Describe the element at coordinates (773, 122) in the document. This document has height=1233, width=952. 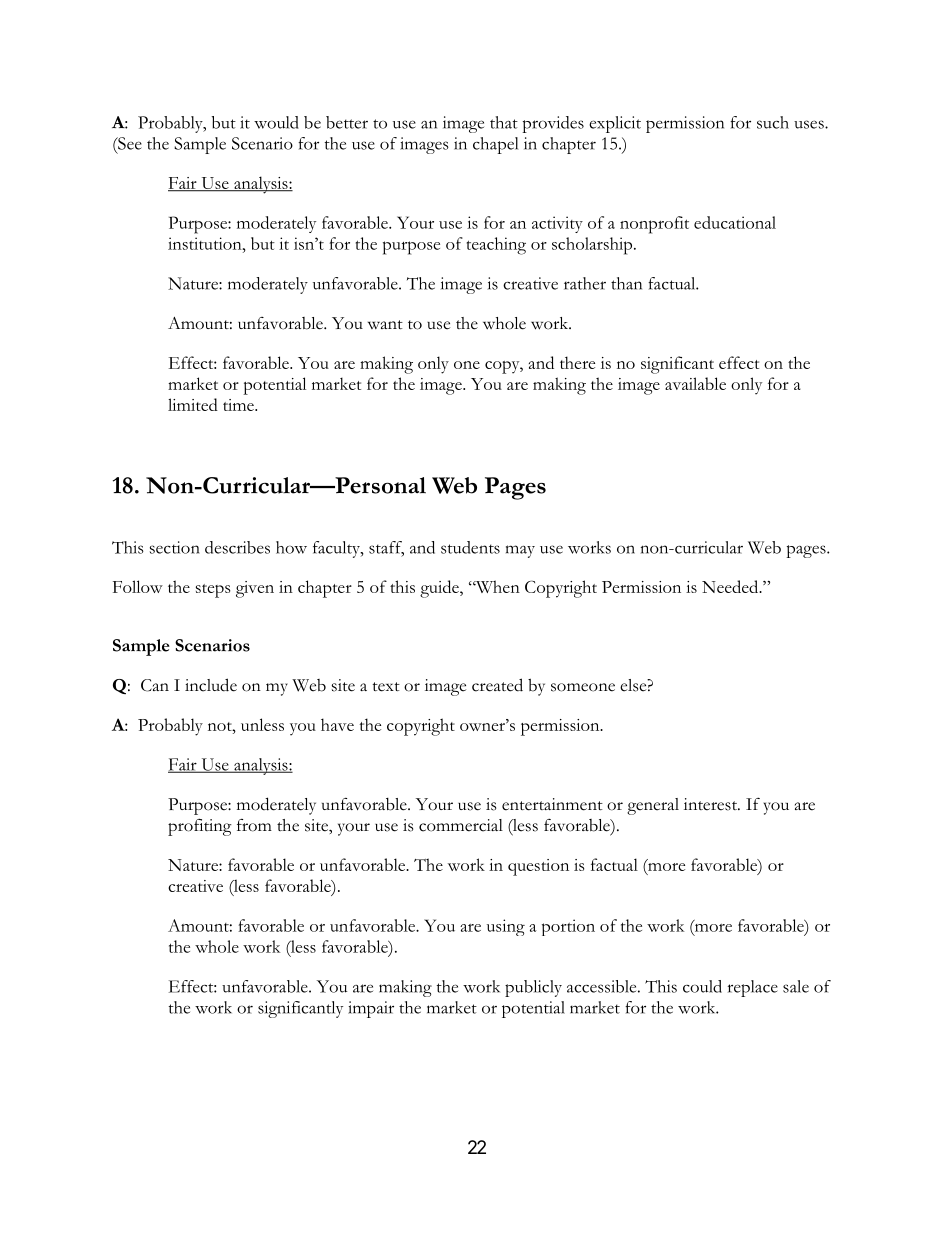
I see `such` at that location.
